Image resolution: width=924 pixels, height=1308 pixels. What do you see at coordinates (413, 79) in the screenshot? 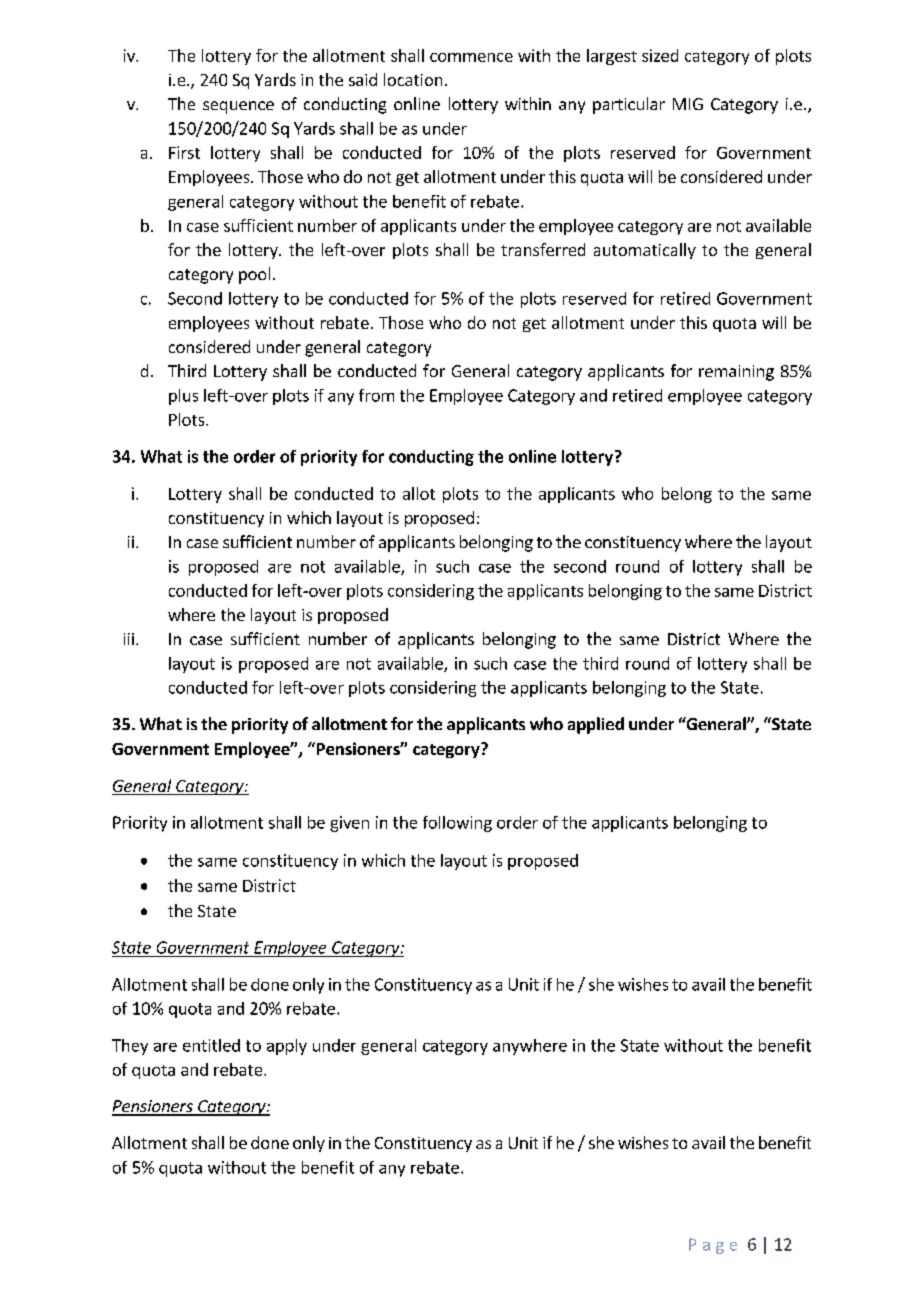
I see `location` at bounding box center [413, 79].
